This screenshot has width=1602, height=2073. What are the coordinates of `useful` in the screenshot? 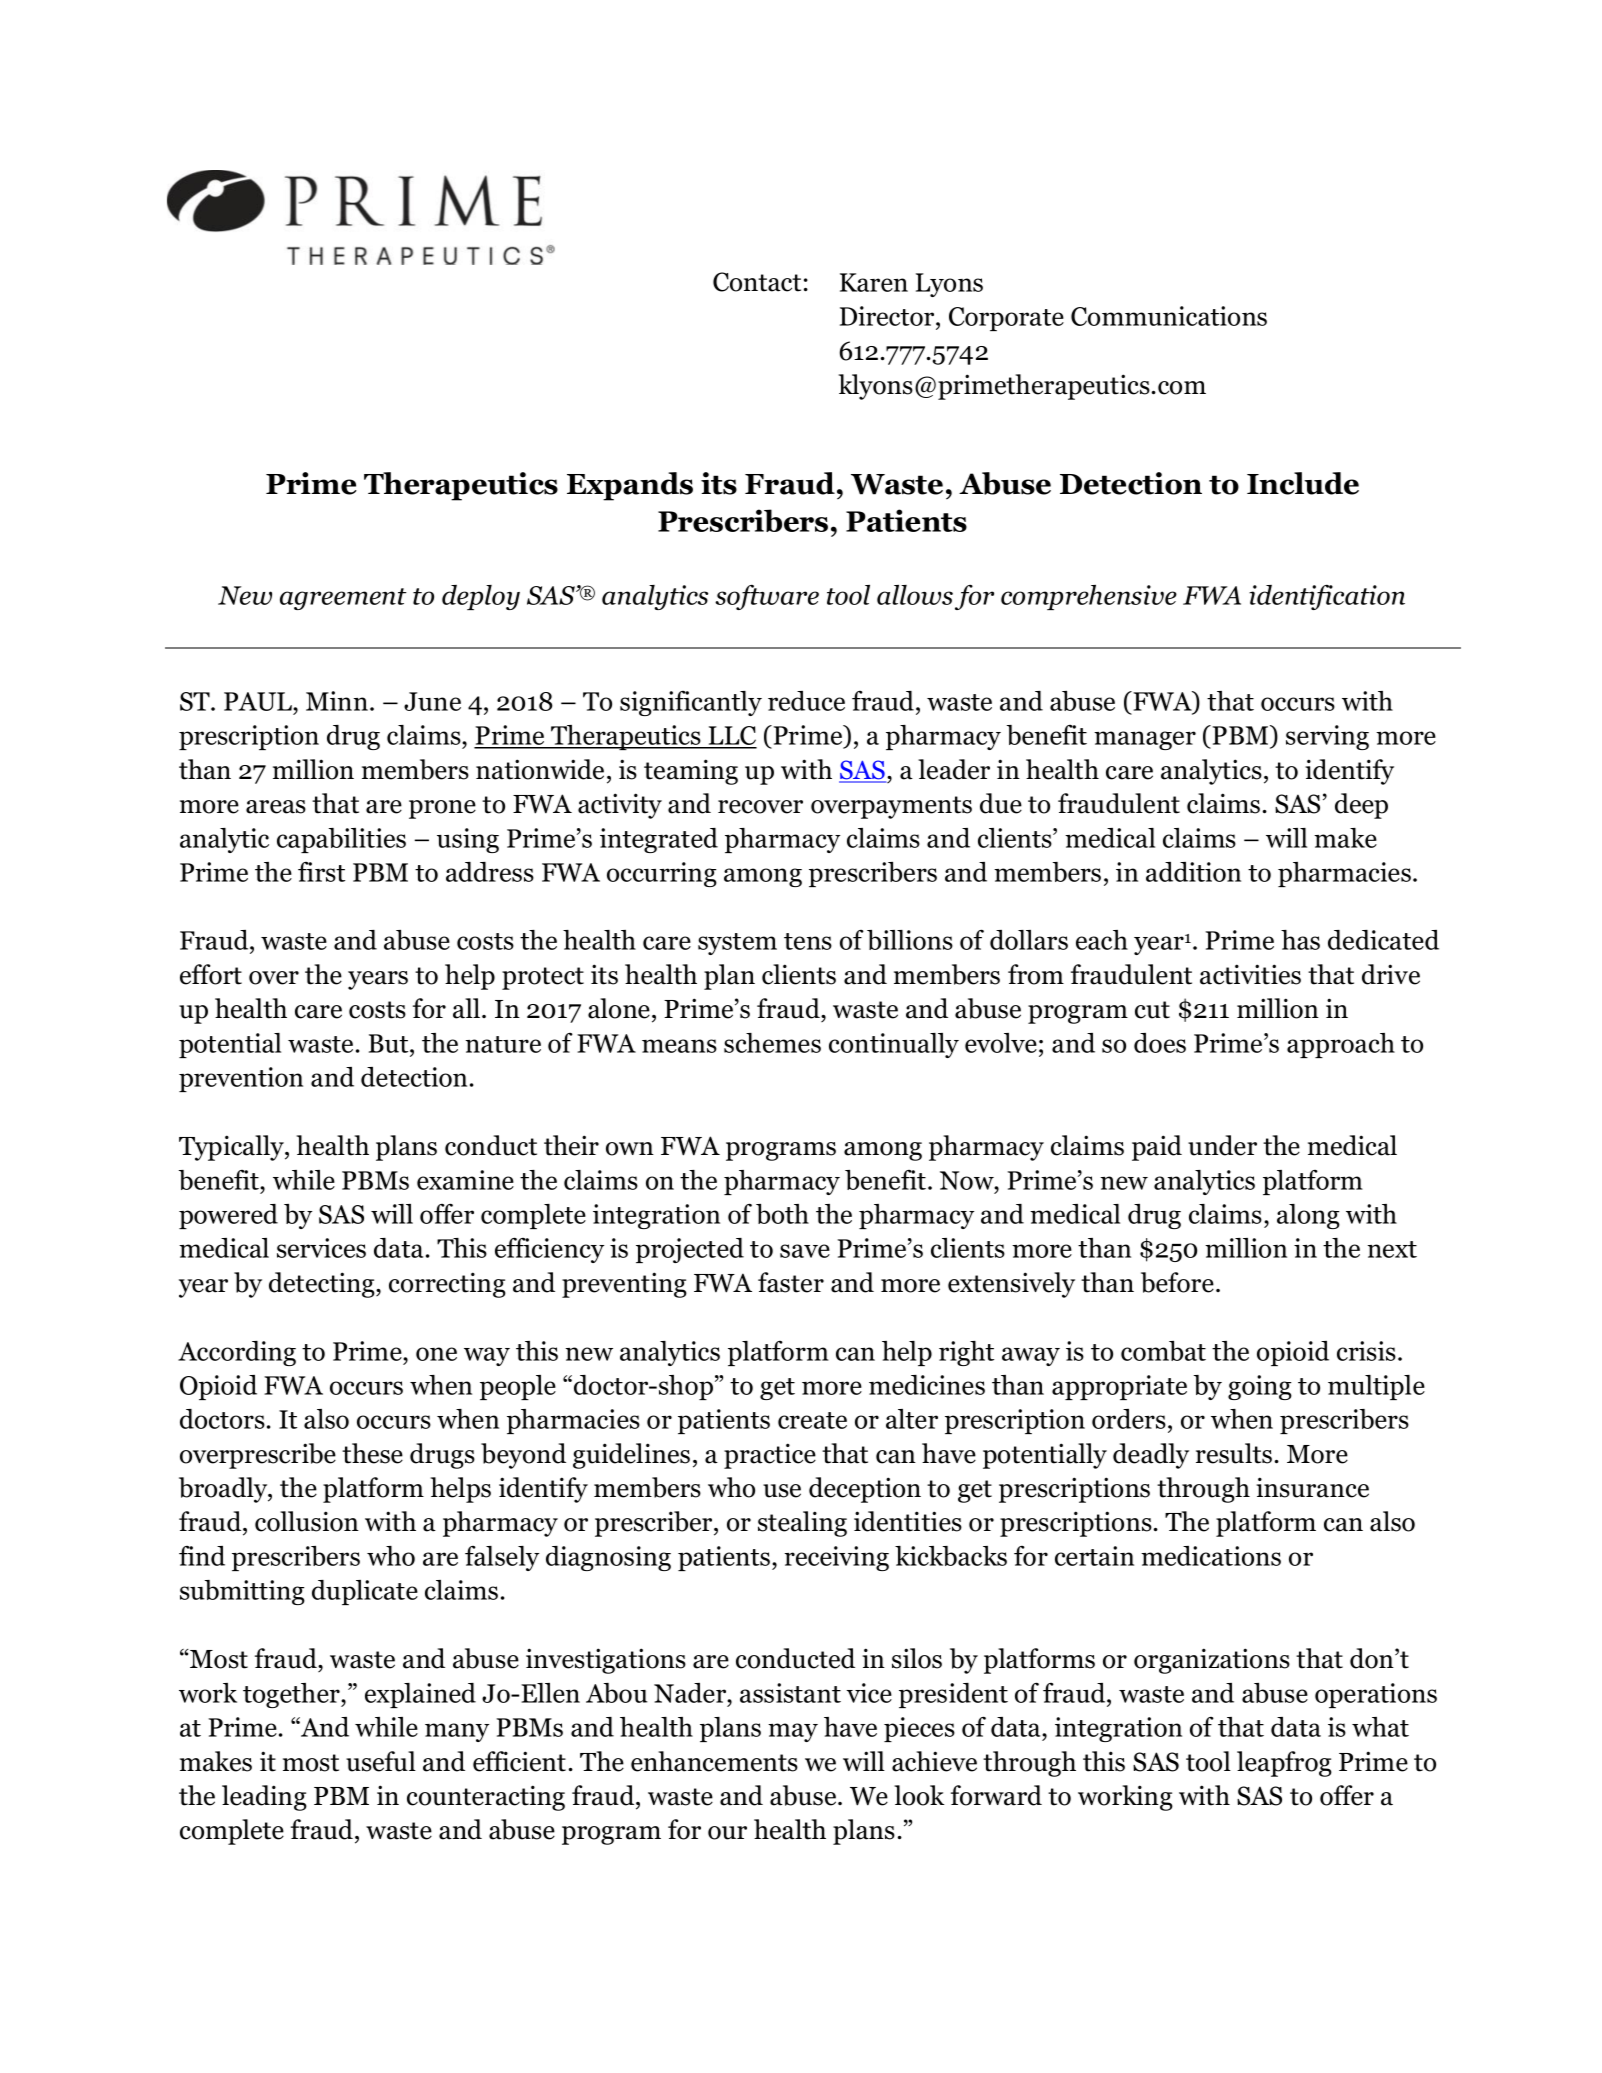 It's located at (381, 1761).
